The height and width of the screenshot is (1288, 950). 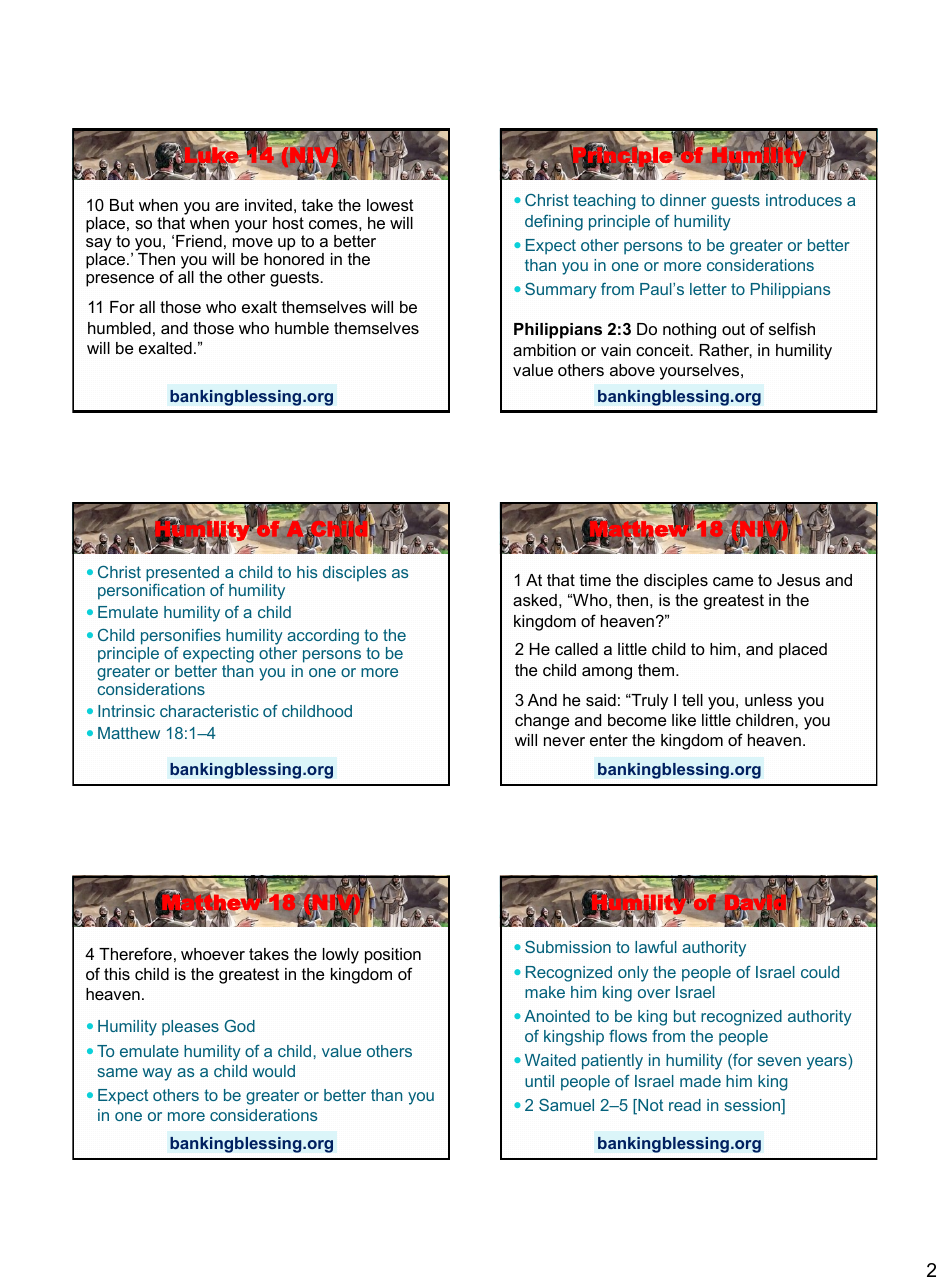 What do you see at coordinates (182, 574) in the screenshot?
I see `presented` at bounding box center [182, 574].
